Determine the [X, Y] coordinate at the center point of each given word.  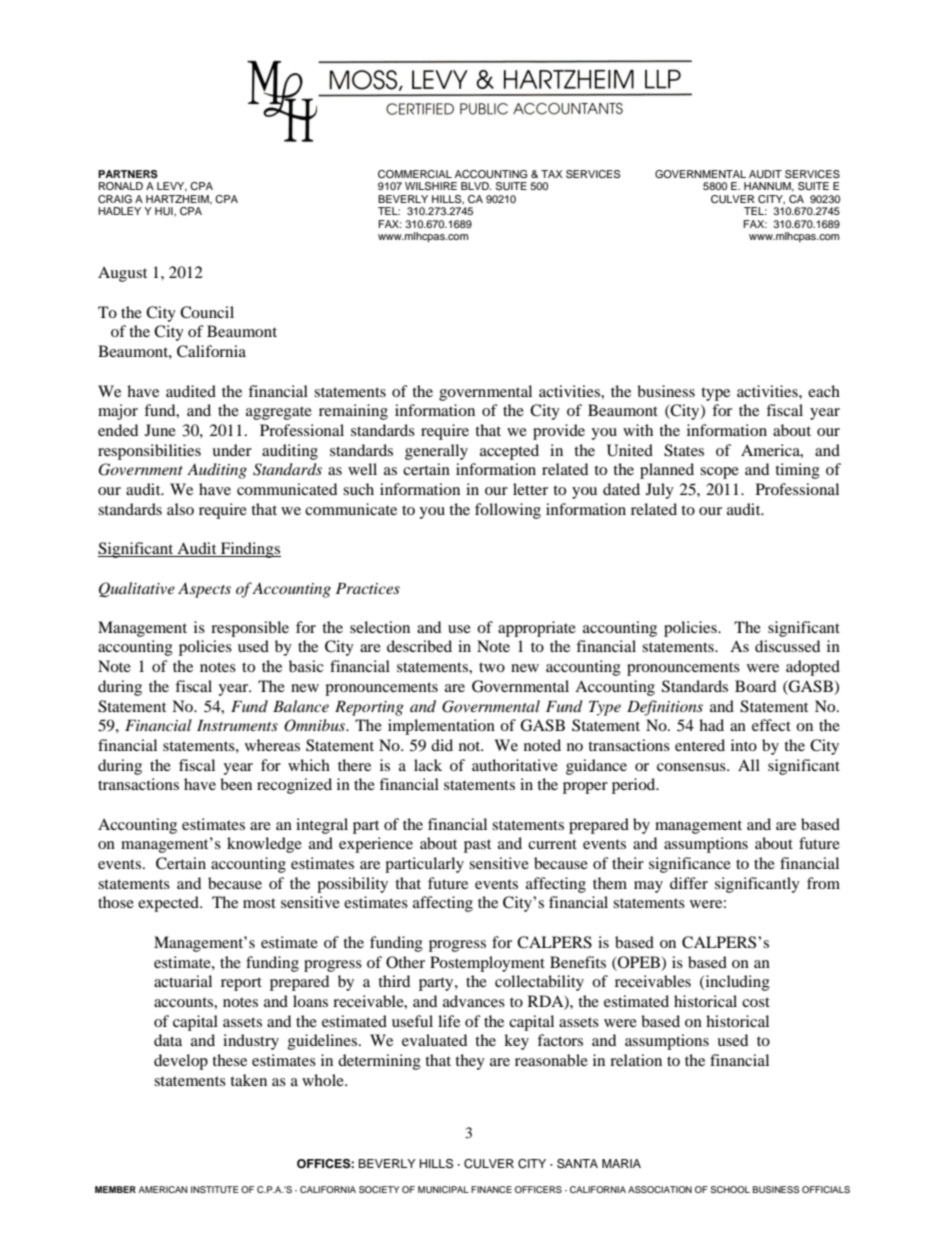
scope [719, 473]
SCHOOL [730, 1189]
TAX [552, 174]
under [232, 450]
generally [436, 452]
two [492, 667]
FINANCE [491, 1189]
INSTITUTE [214, 1189]
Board [755, 686]
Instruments [237, 725]
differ [689, 883]
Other [405, 962]
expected [169, 904]
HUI [165, 211]
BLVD [476, 186]
